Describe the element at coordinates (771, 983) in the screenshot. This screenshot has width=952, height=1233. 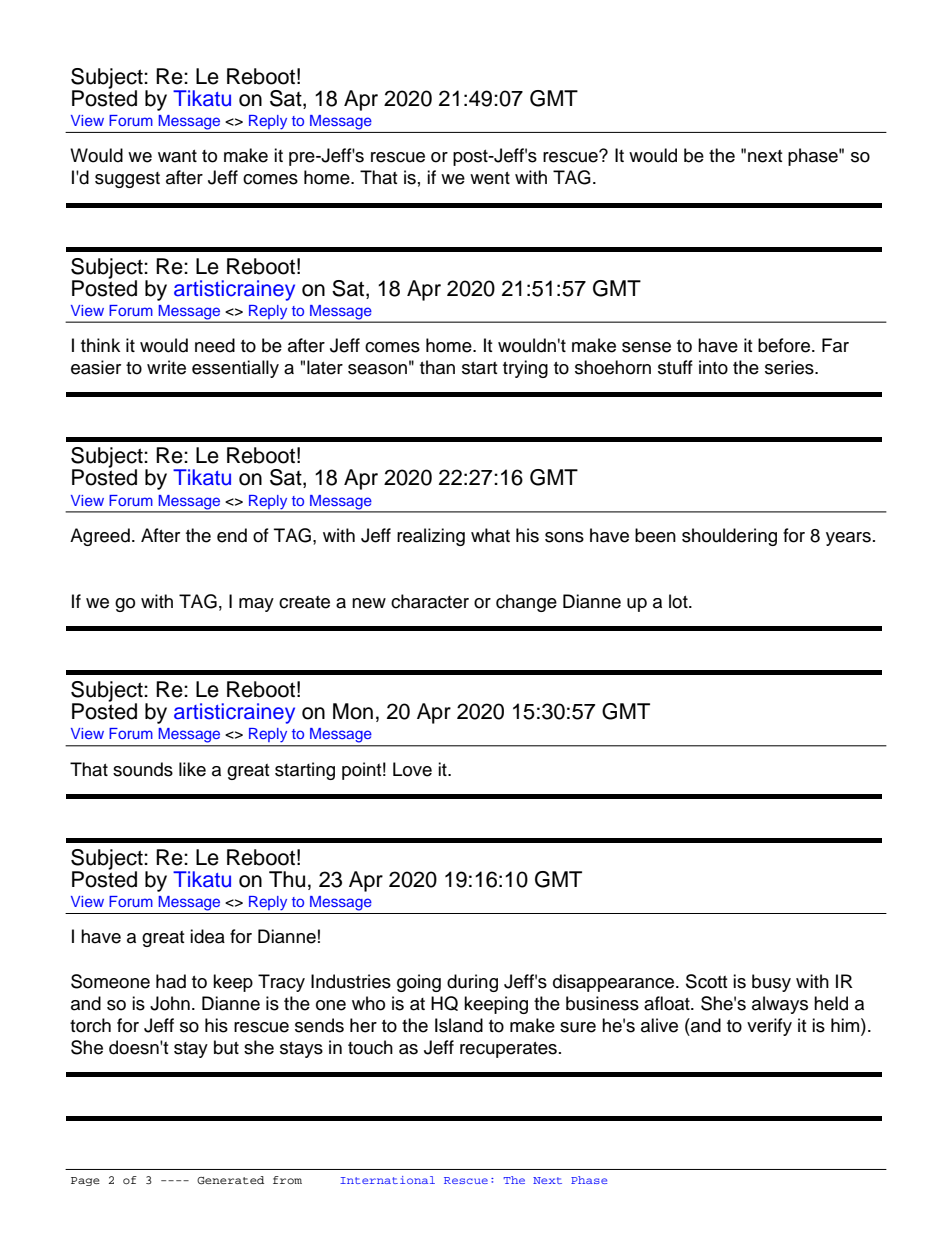
I see `busy` at that location.
